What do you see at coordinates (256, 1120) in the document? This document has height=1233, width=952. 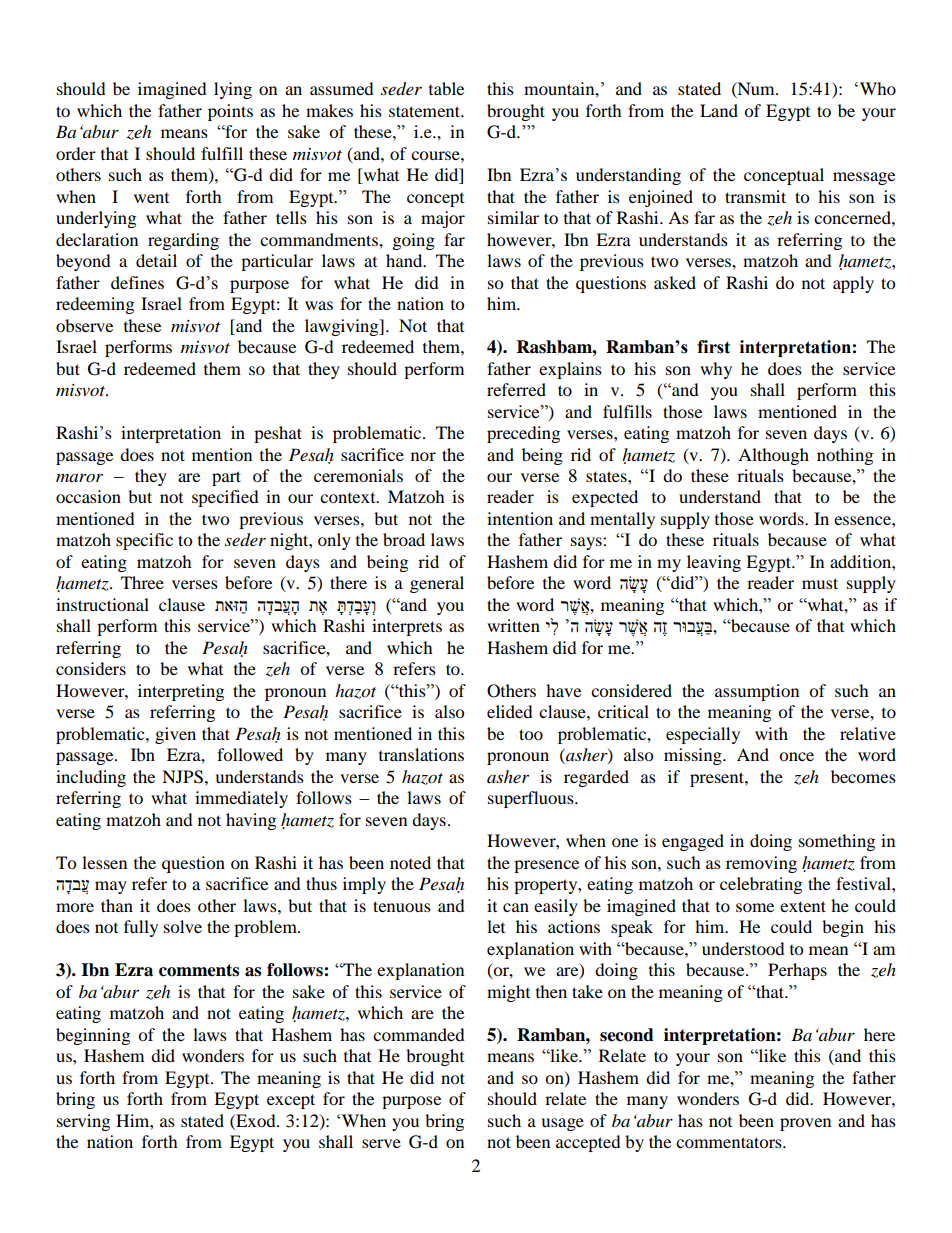 I see `Exod` at bounding box center [256, 1120].
